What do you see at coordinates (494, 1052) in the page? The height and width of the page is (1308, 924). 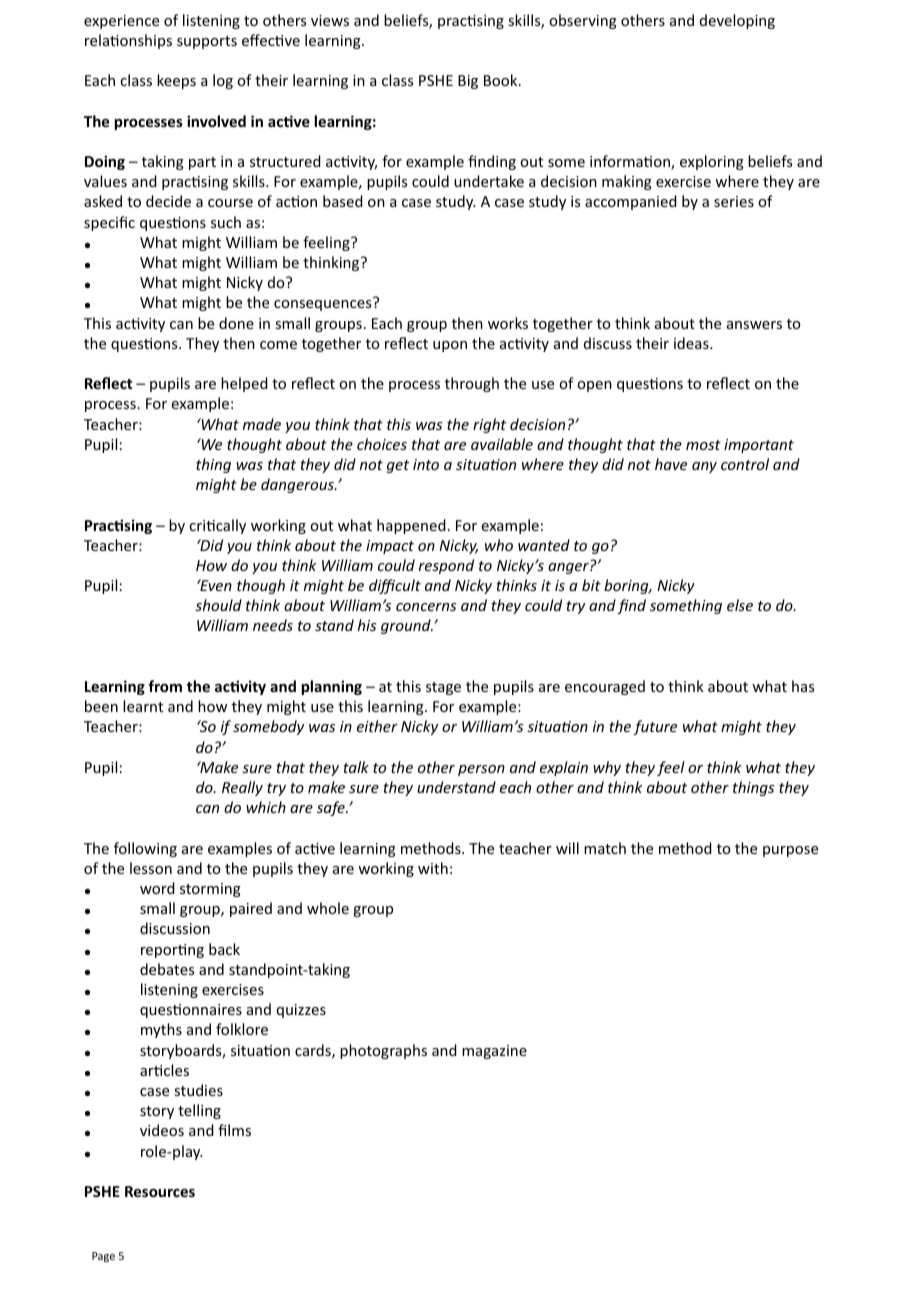 I see `magazine` at bounding box center [494, 1052].
